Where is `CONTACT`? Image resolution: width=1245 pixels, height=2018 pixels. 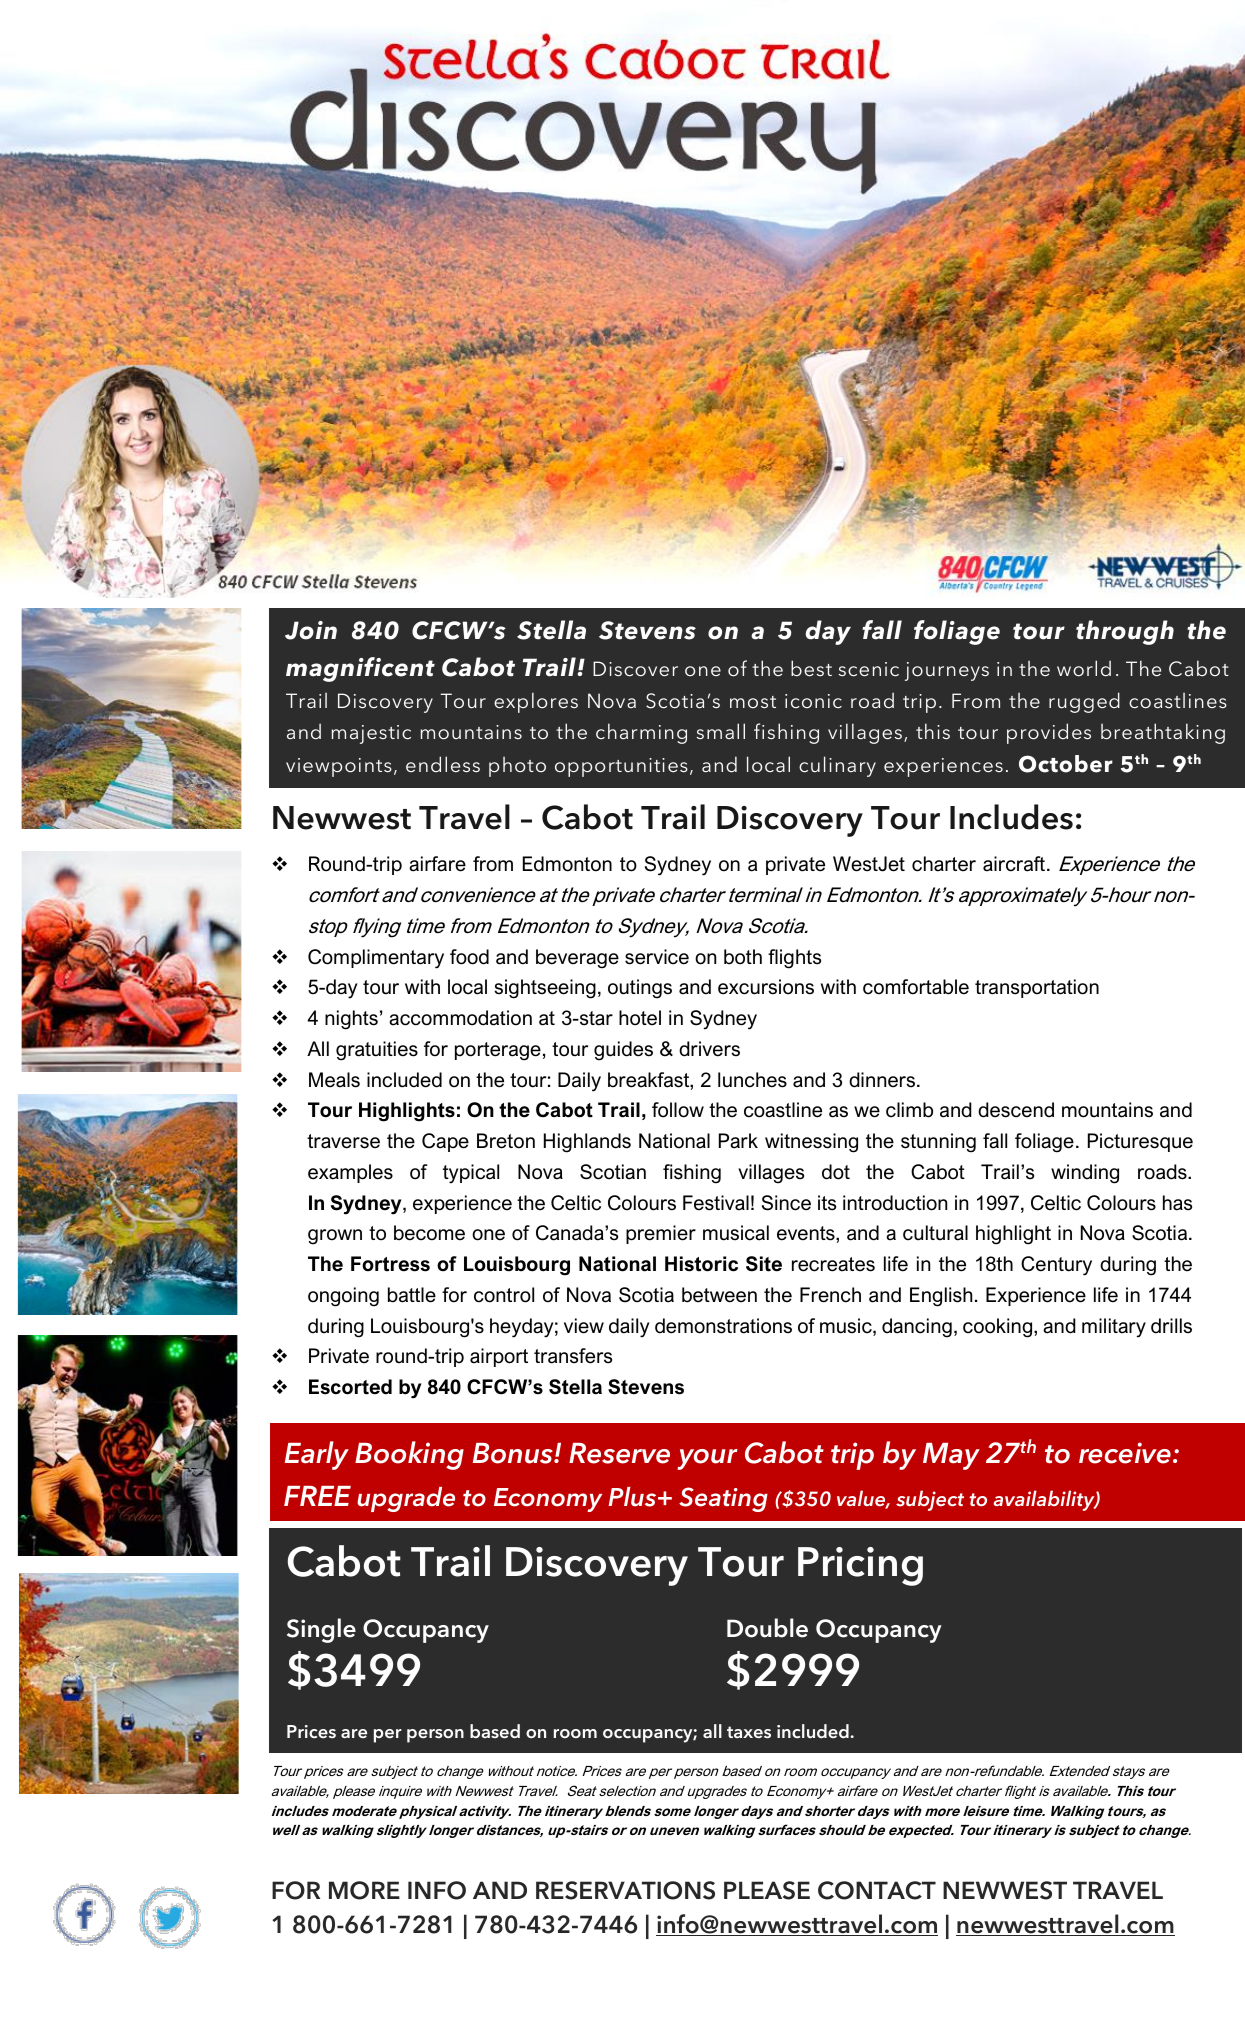 CONTACT is located at coordinates (877, 1890).
